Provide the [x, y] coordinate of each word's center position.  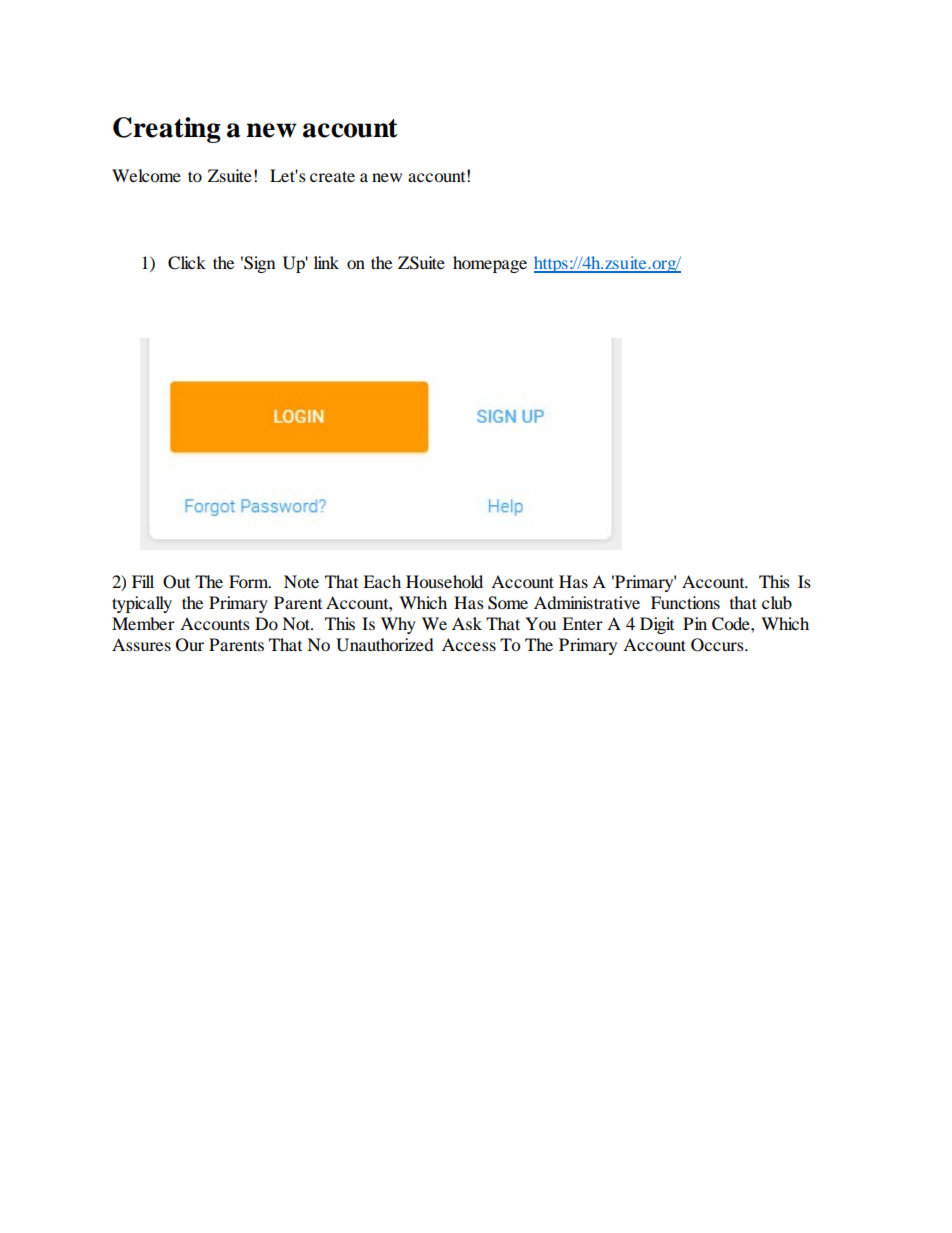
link [326, 262]
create [332, 176]
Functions [685, 602]
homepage [490, 264]
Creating [167, 130]
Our [190, 645]
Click [187, 263]
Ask [467, 623]
